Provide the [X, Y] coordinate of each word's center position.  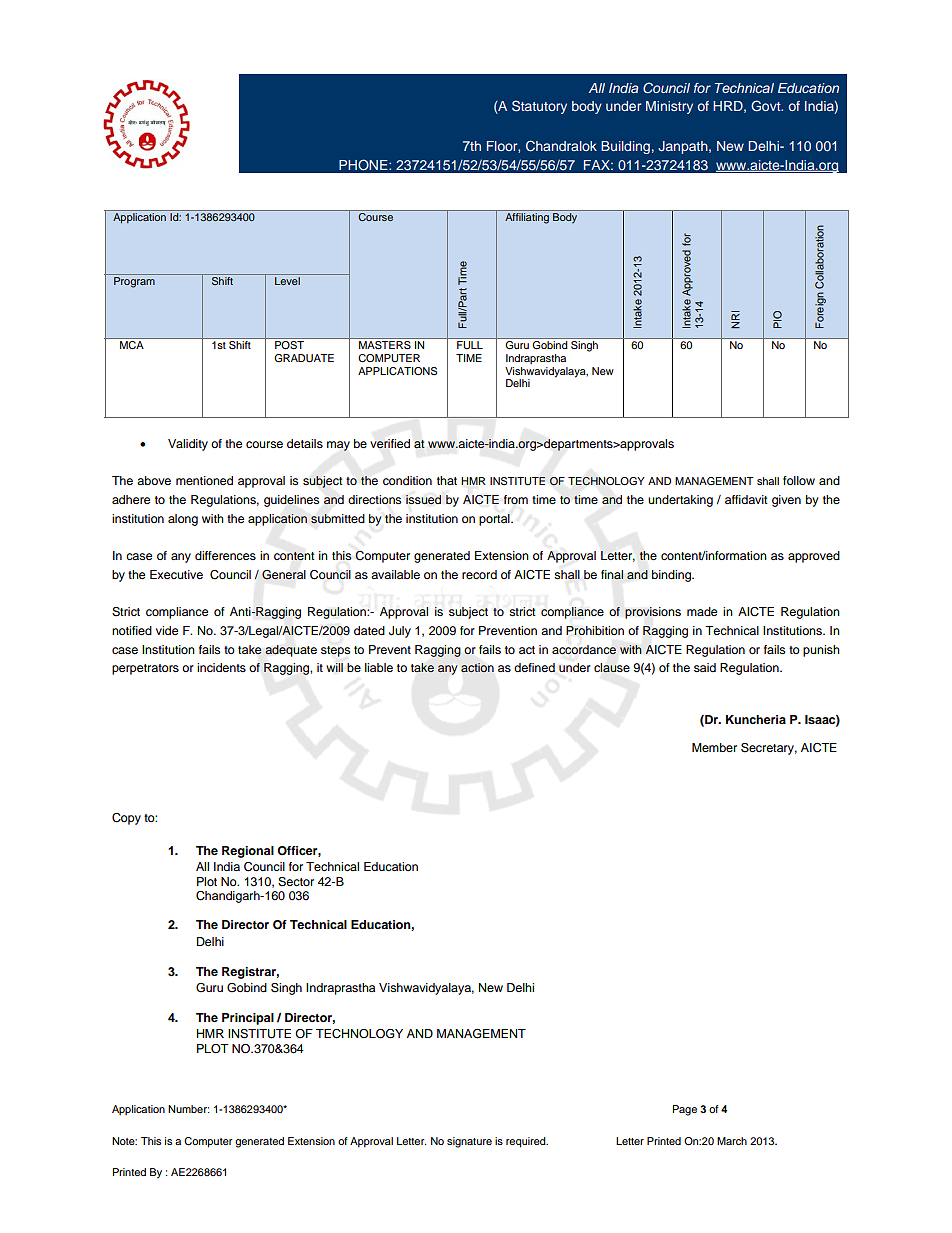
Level [287, 281]
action [477, 667]
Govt [767, 106]
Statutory [539, 107]
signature [469, 1142]
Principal [248, 1019]
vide [167, 630]
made [702, 611]
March [732, 1141]
